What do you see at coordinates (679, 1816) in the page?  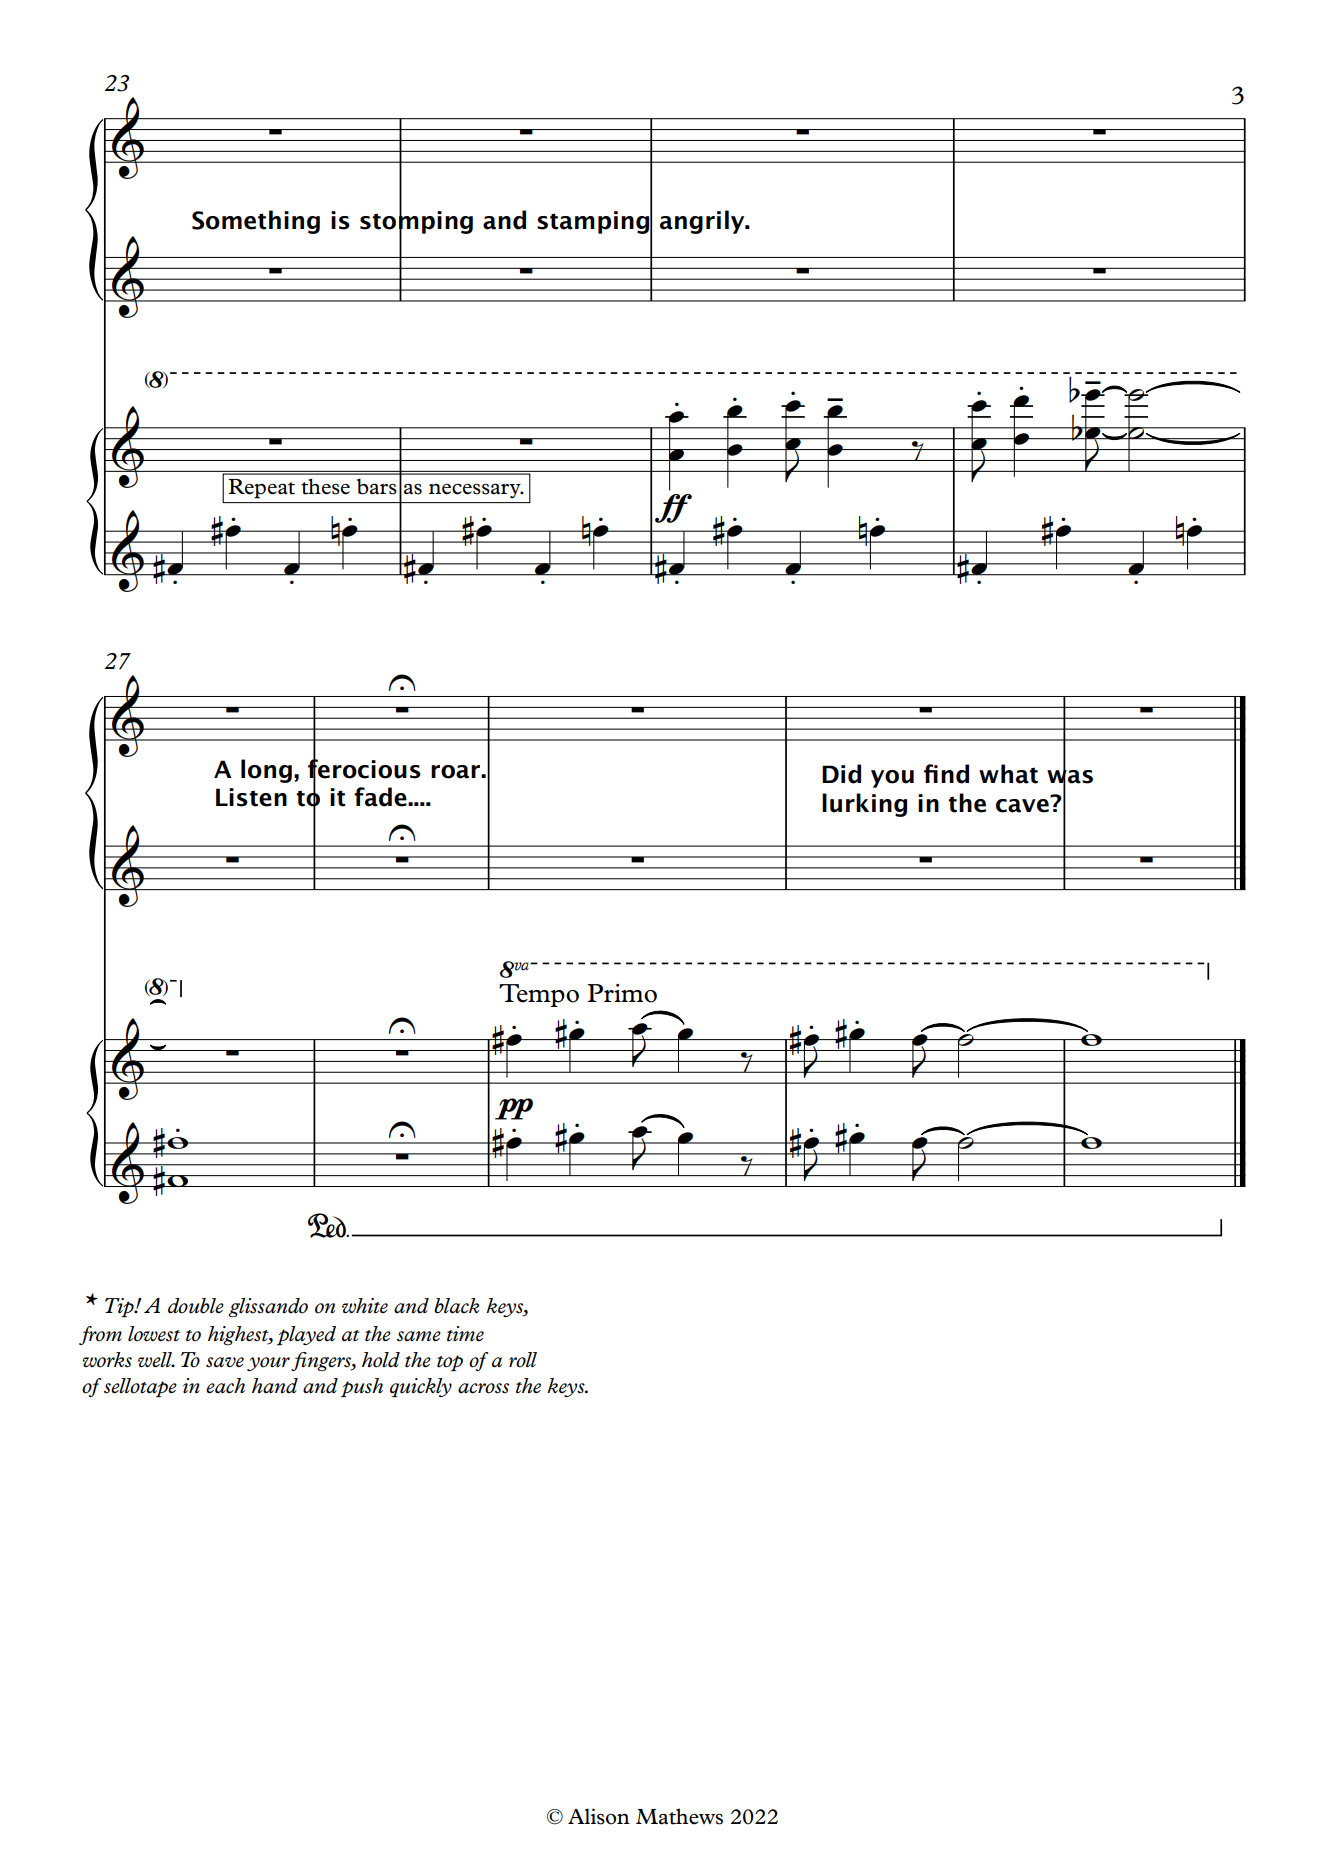 I see `Mathews` at bounding box center [679, 1816].
